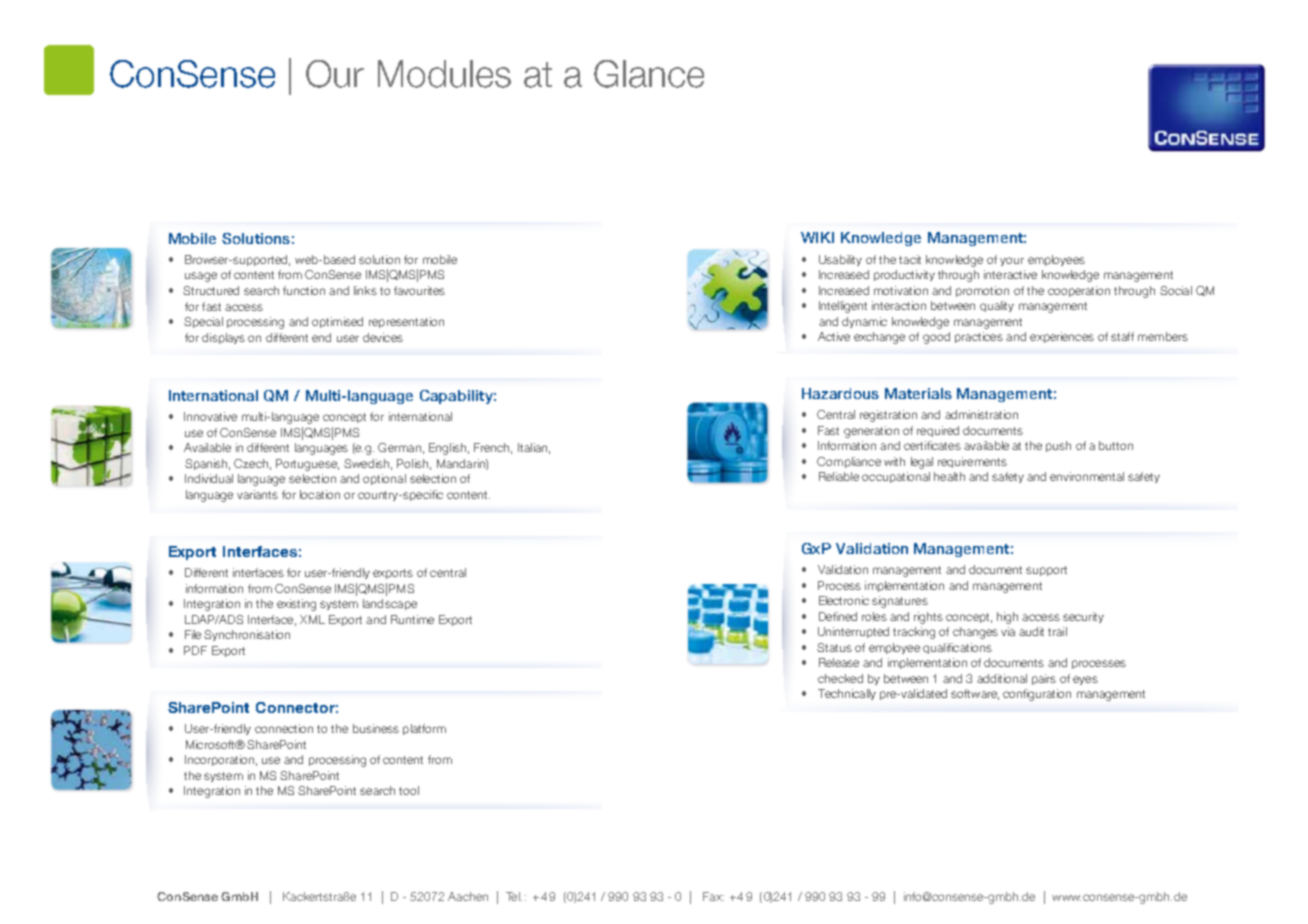 The width and height of the document is (1308, 924). I want to click on security, so click(1083, 617).
